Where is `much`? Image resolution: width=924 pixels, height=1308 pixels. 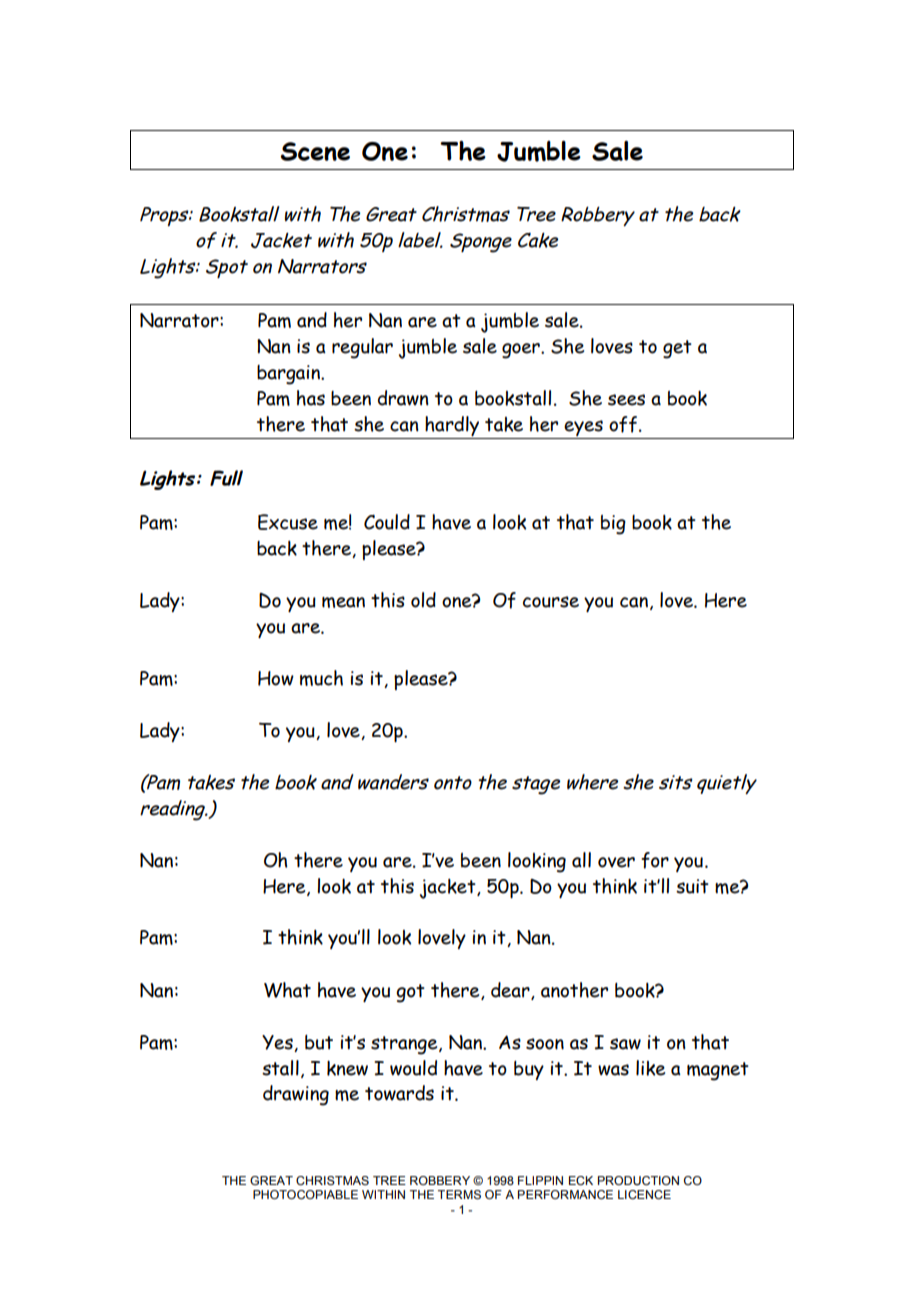
much is located at coordinates (321, 678).
